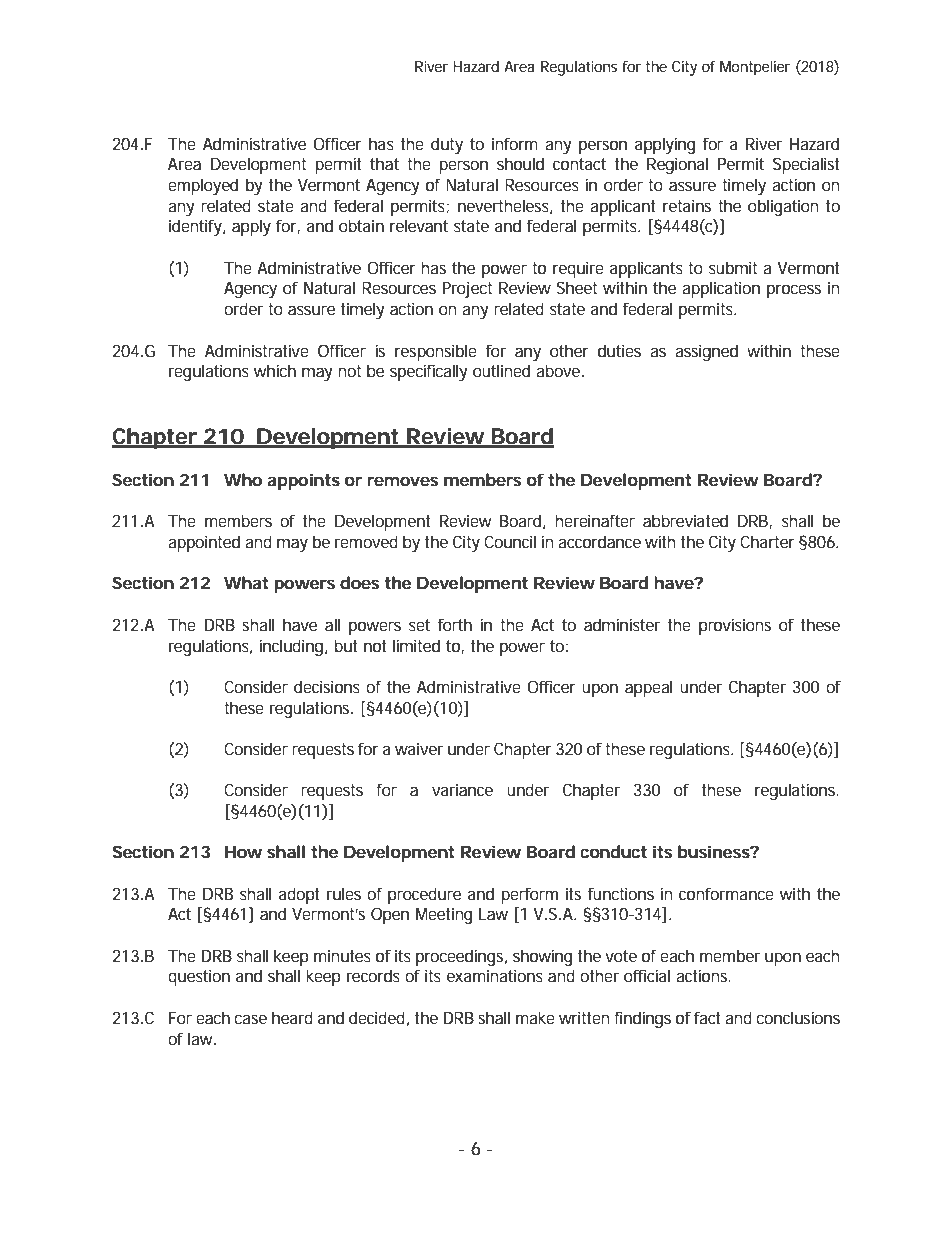  I want to click on application, so click(721, 289).
